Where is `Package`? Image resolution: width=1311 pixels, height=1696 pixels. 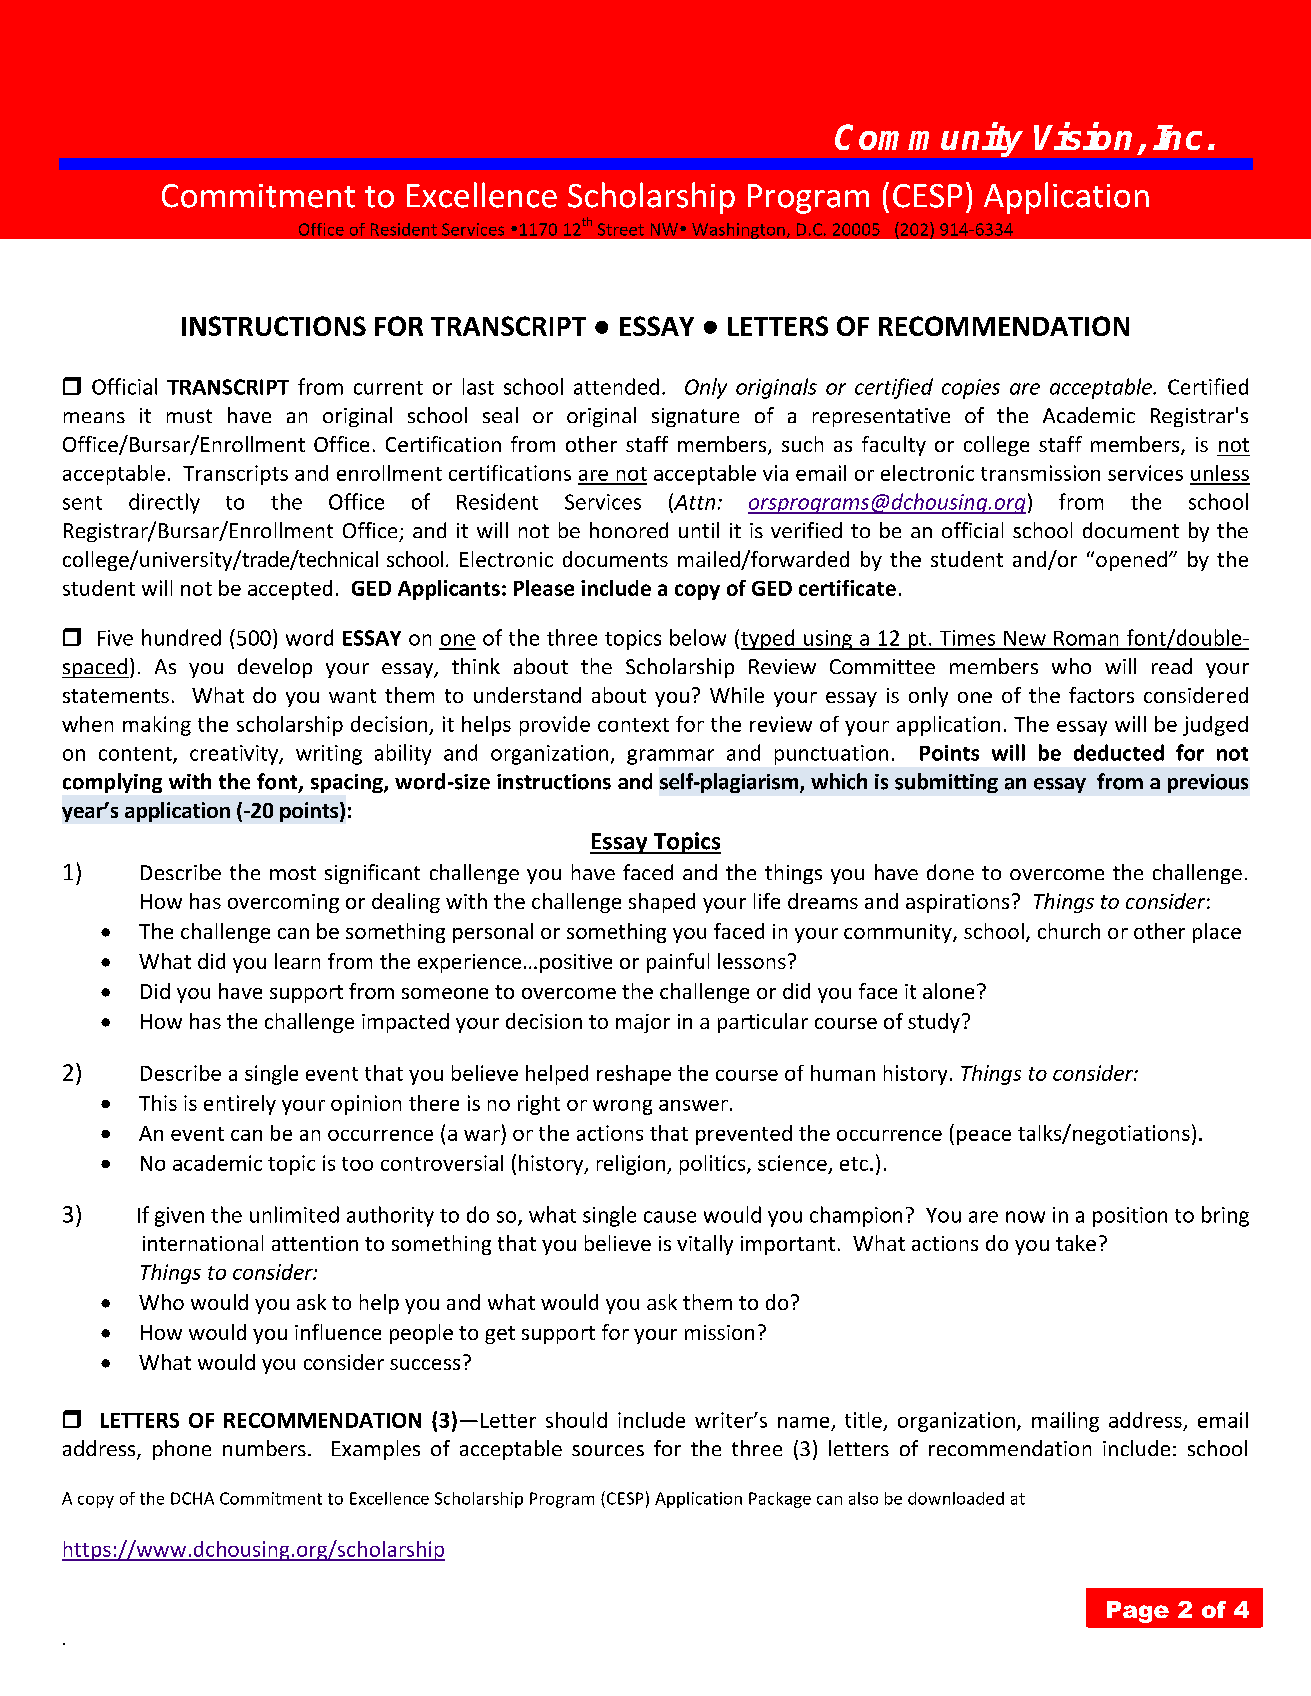 Package is located at coordinates (780, 1500).
